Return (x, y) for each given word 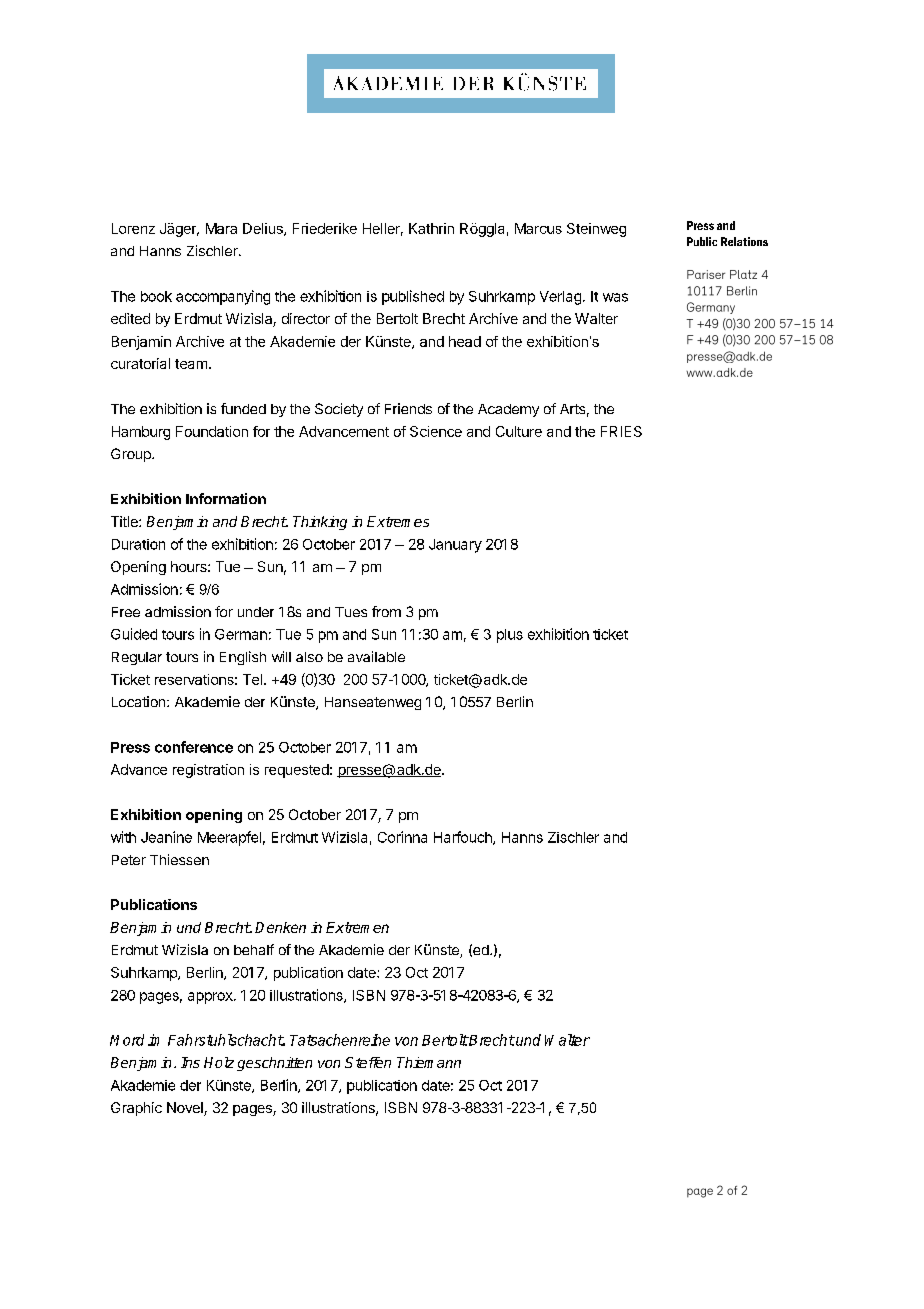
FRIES (621, 431)
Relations (744, 241)
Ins (190, 1062)
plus (510, 636)
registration (208, 771)
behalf (254, 949)
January (455, 546)
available (376, 656)
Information (226, 498)
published (413, 297)
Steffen (368, 1062)
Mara (221, 228)
